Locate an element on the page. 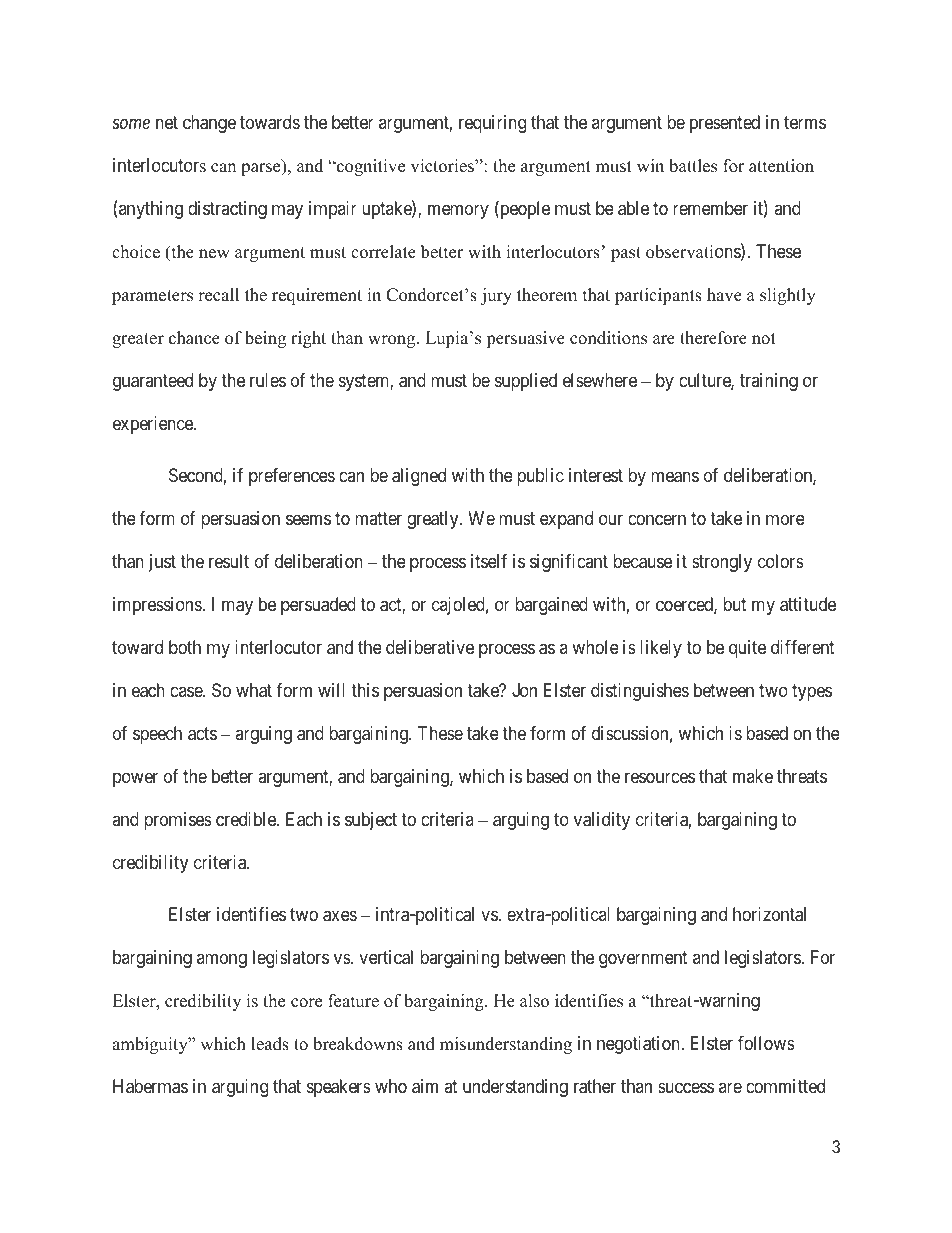 The width and height of the page is (952, 1233). victories is located at coordinates (443, 166).
